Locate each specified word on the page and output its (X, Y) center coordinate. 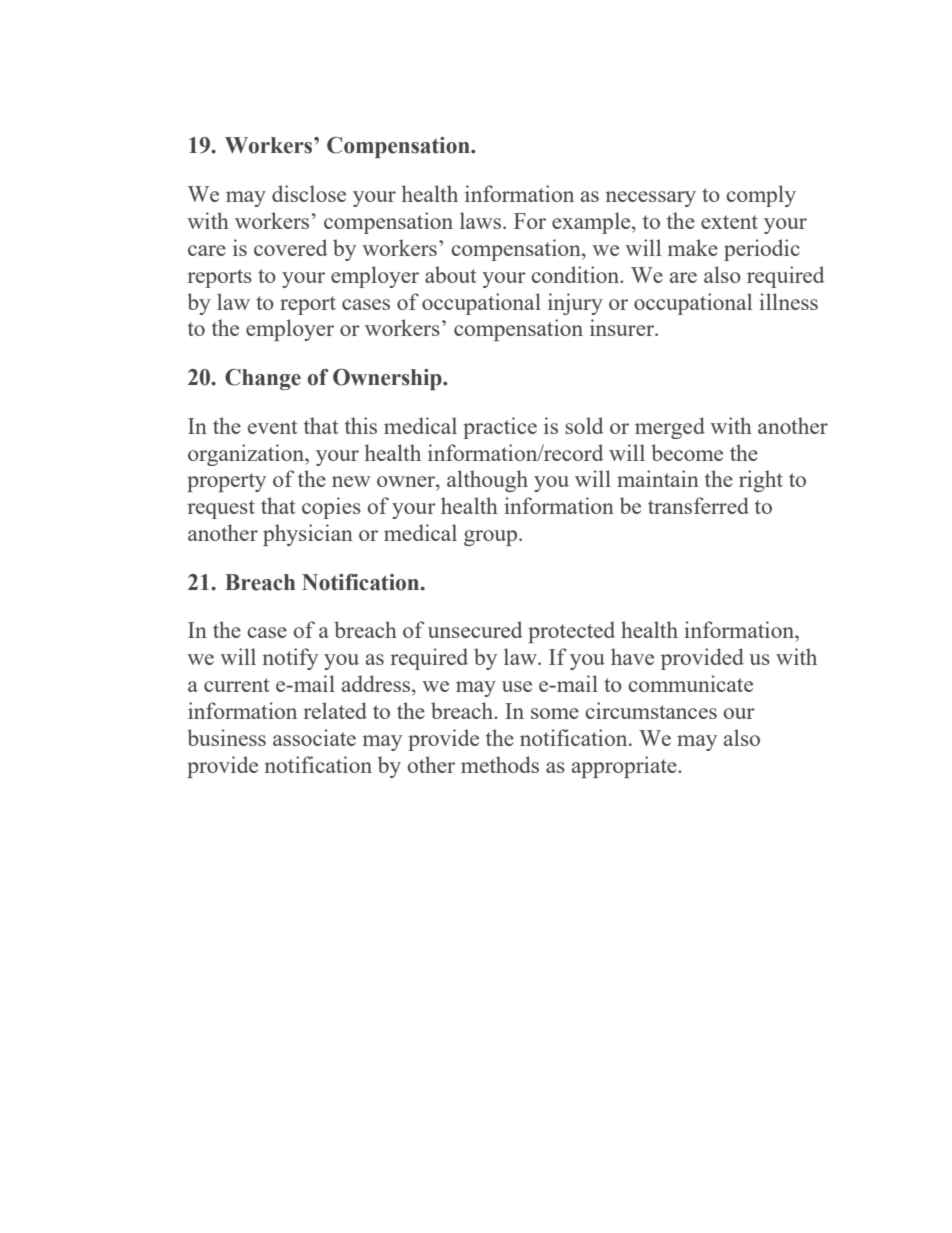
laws (482, 220)
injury (575, 304)
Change (263, 379)
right (761, 481)
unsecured (475, 629)
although (487, 481)
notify (290, 659)
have (632, 656)
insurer (623, 327)
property (226, 482)
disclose (309, 193)
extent (729, 222)
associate (314, 737)
